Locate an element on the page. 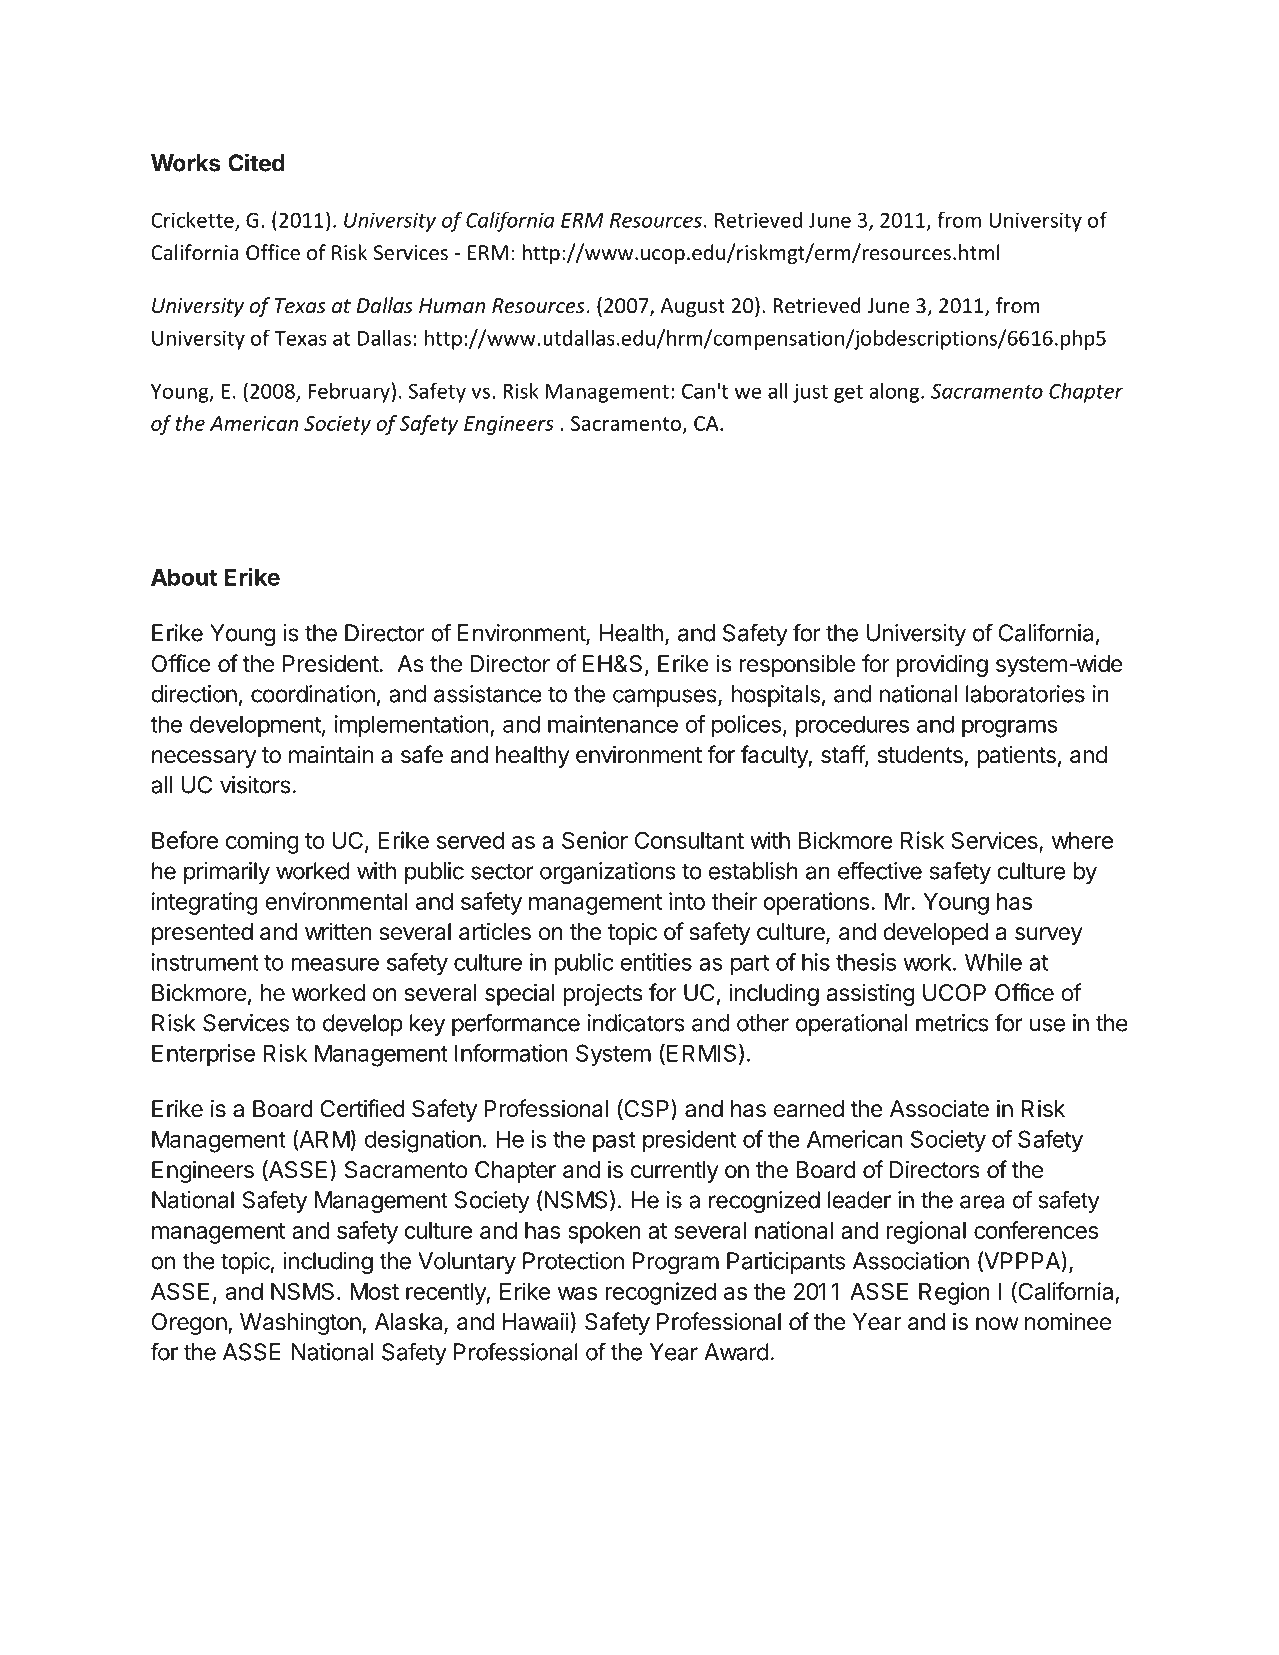  just is located at coordinates (810, 393).
